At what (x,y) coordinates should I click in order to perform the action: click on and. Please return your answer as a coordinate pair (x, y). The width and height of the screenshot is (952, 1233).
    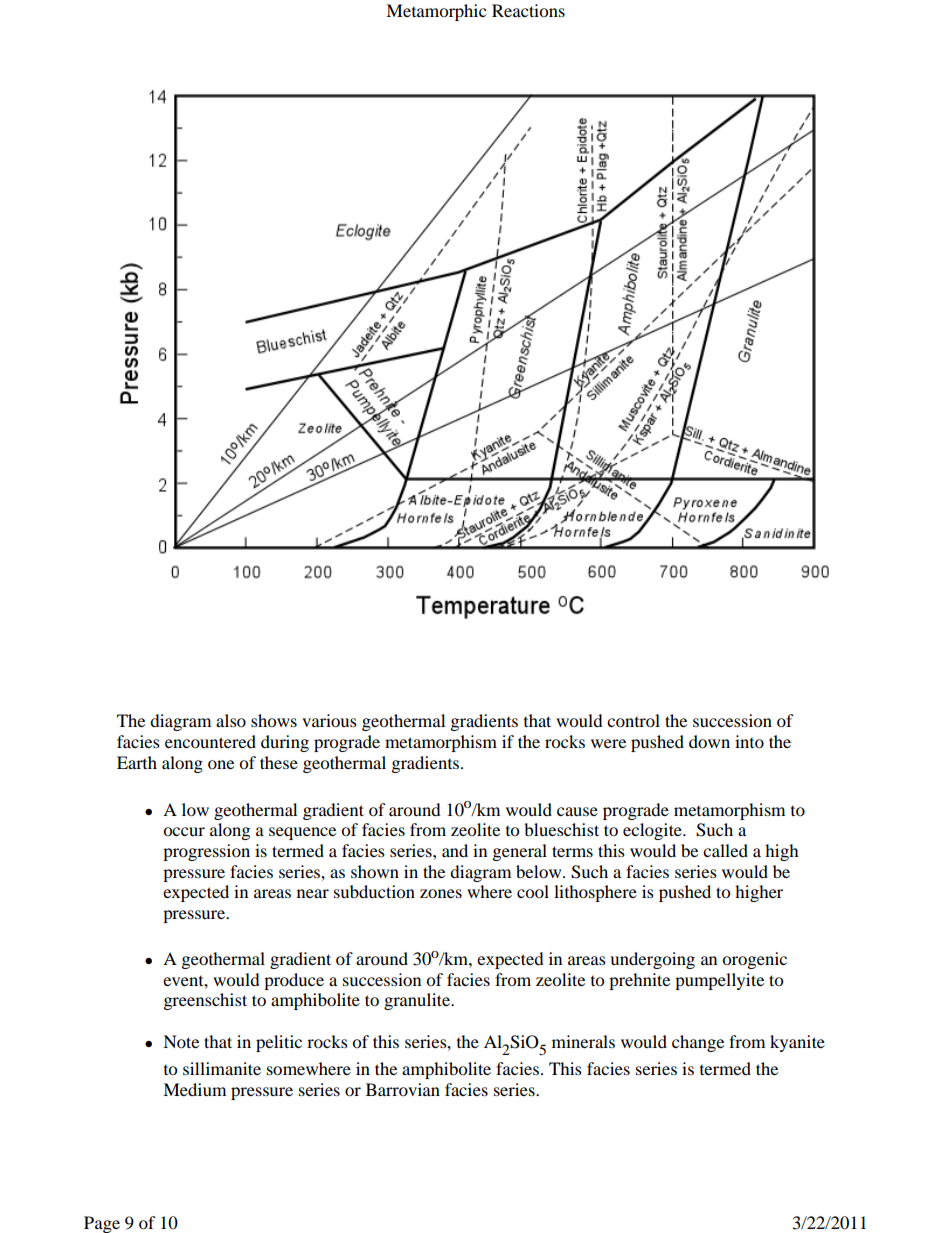
    Looking at the image, I should click on (455, 850).
